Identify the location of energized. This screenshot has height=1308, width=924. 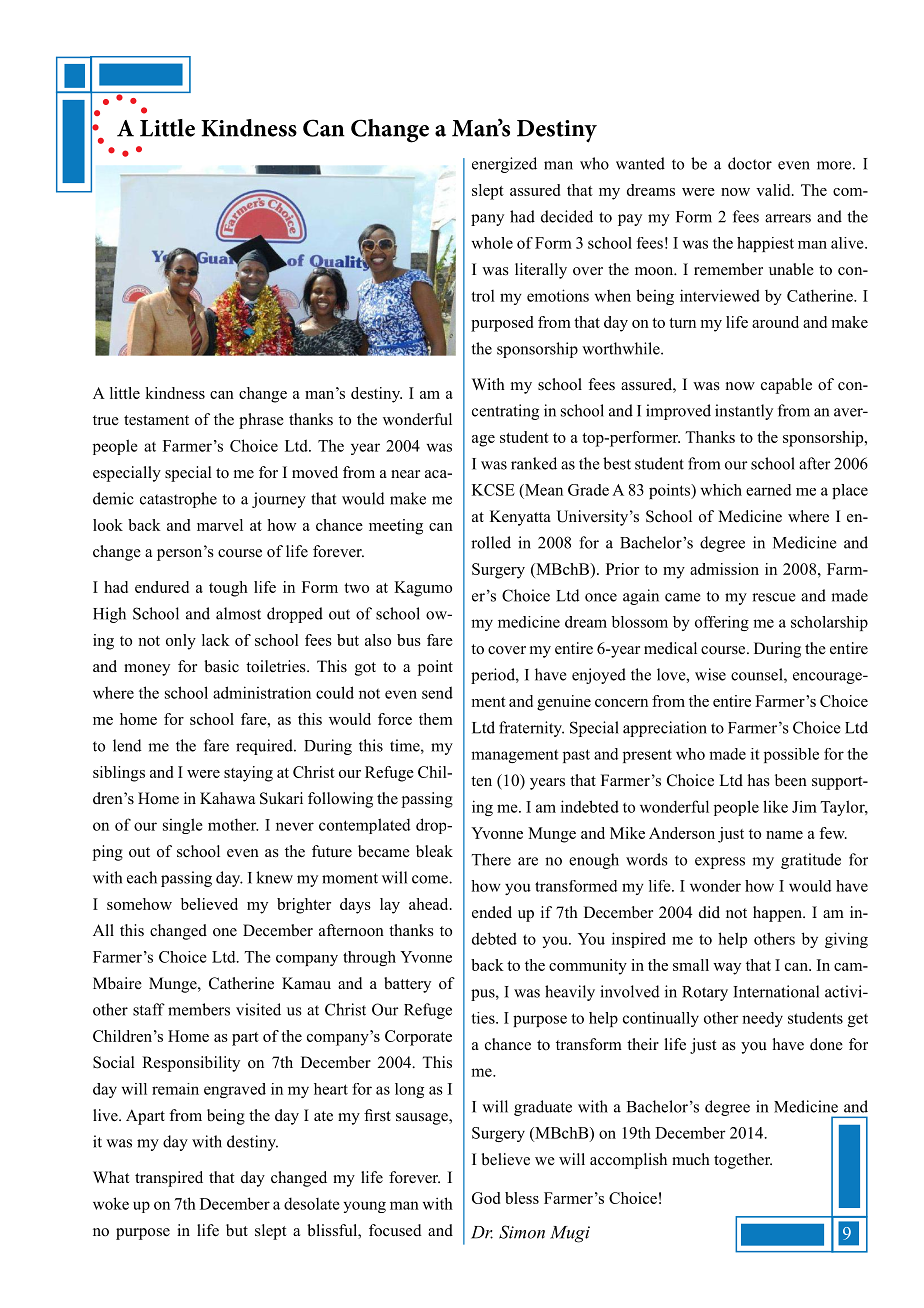
(504, 165).
